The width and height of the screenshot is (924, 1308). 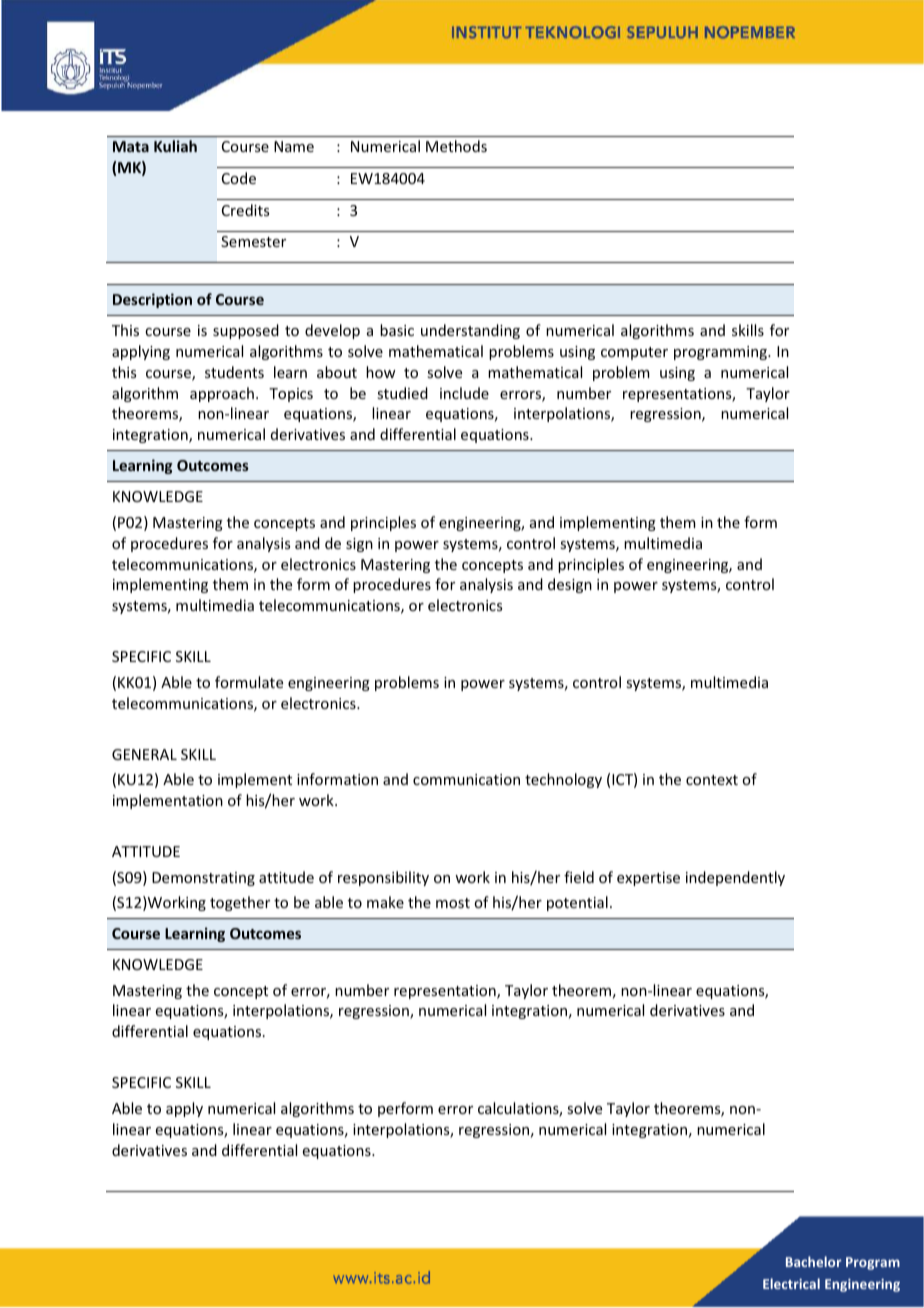 What do you see at coordinates (456, 146) in the screenshot?
I see `Methods` at bounding box center [456, 146].
